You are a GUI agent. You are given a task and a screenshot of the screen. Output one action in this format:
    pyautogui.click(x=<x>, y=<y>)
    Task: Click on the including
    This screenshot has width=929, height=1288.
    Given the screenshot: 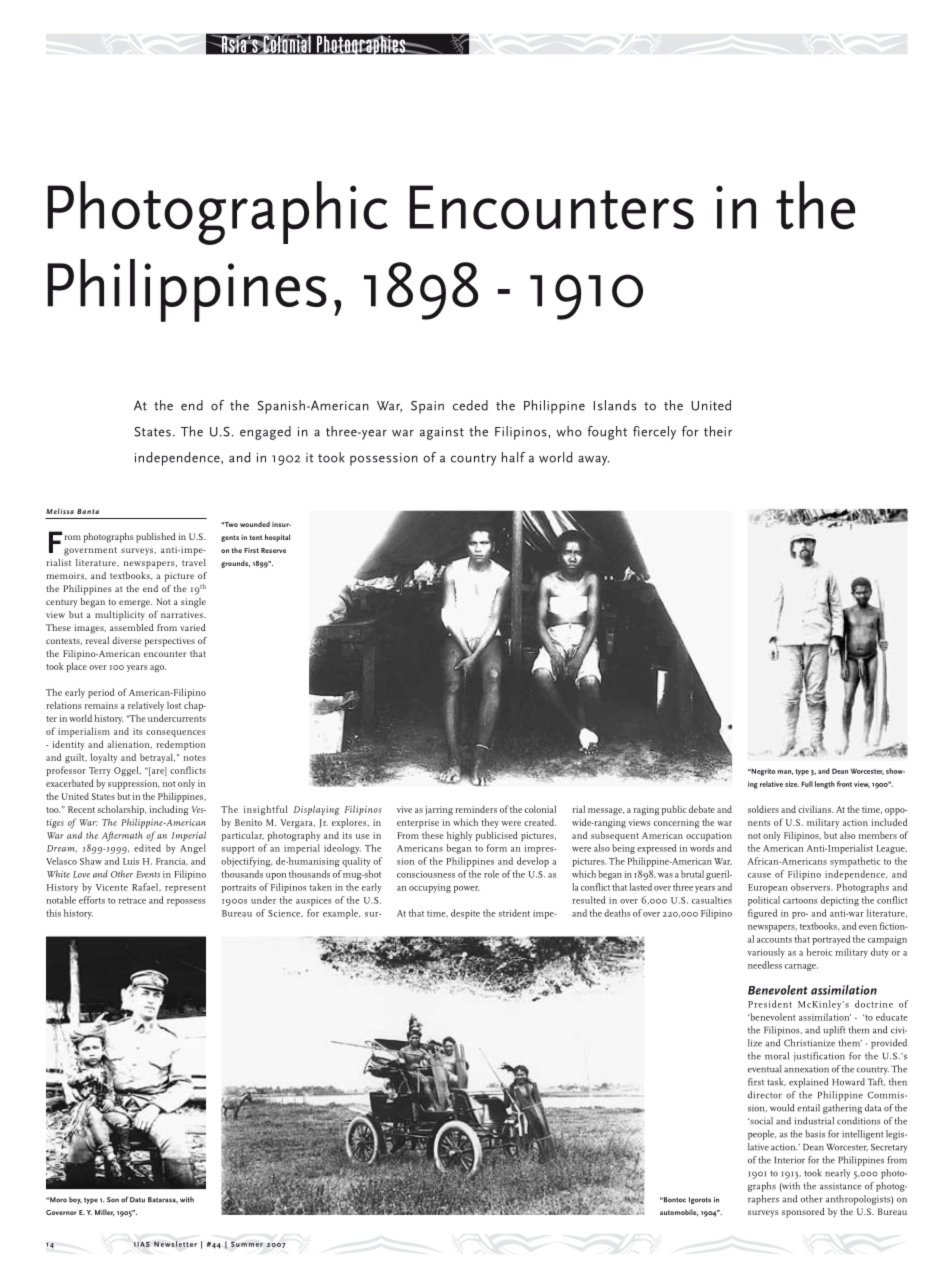 What is the action you would take?
    pyautogui.click(x=168, y=810)
